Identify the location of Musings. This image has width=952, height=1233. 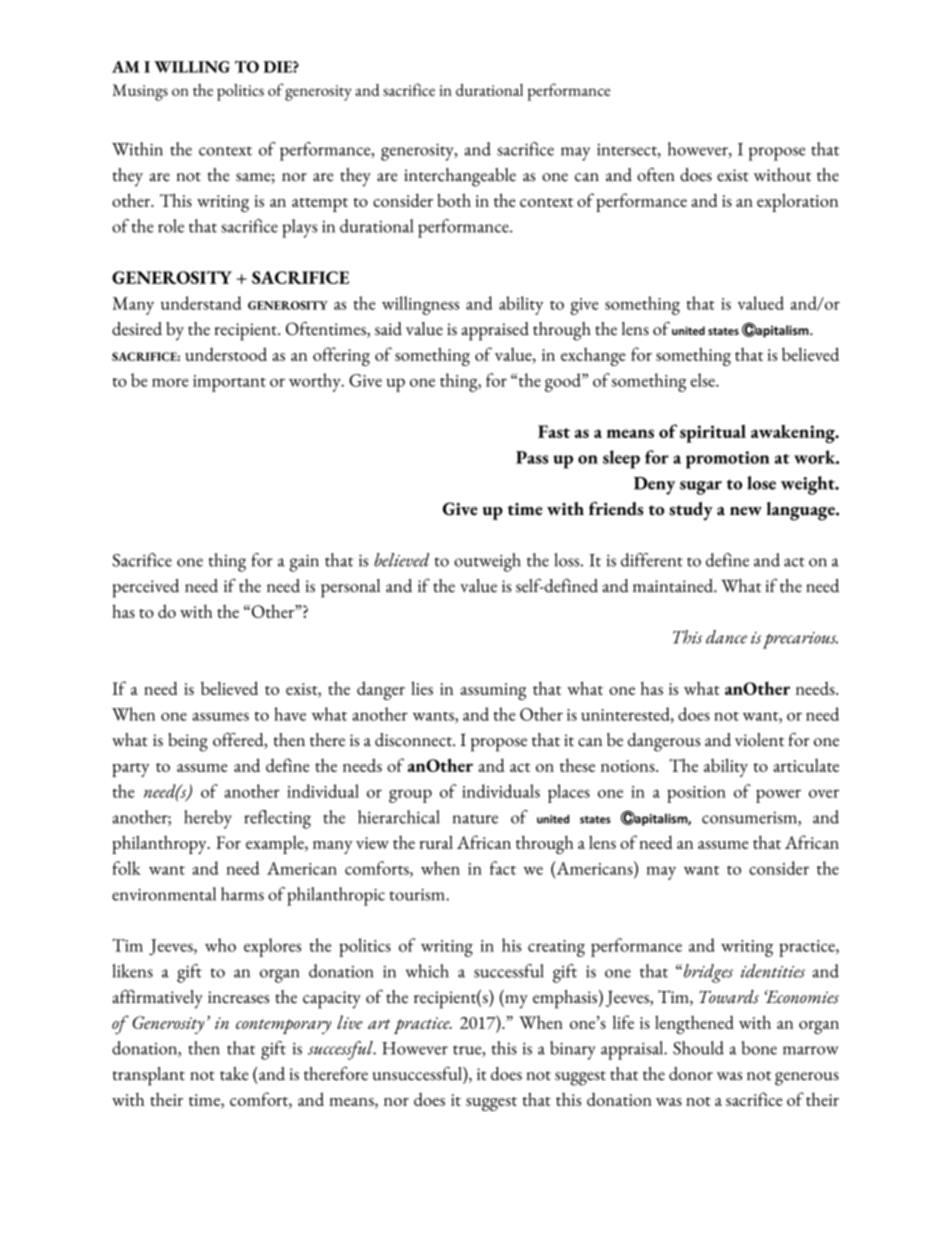
(140, 92).
